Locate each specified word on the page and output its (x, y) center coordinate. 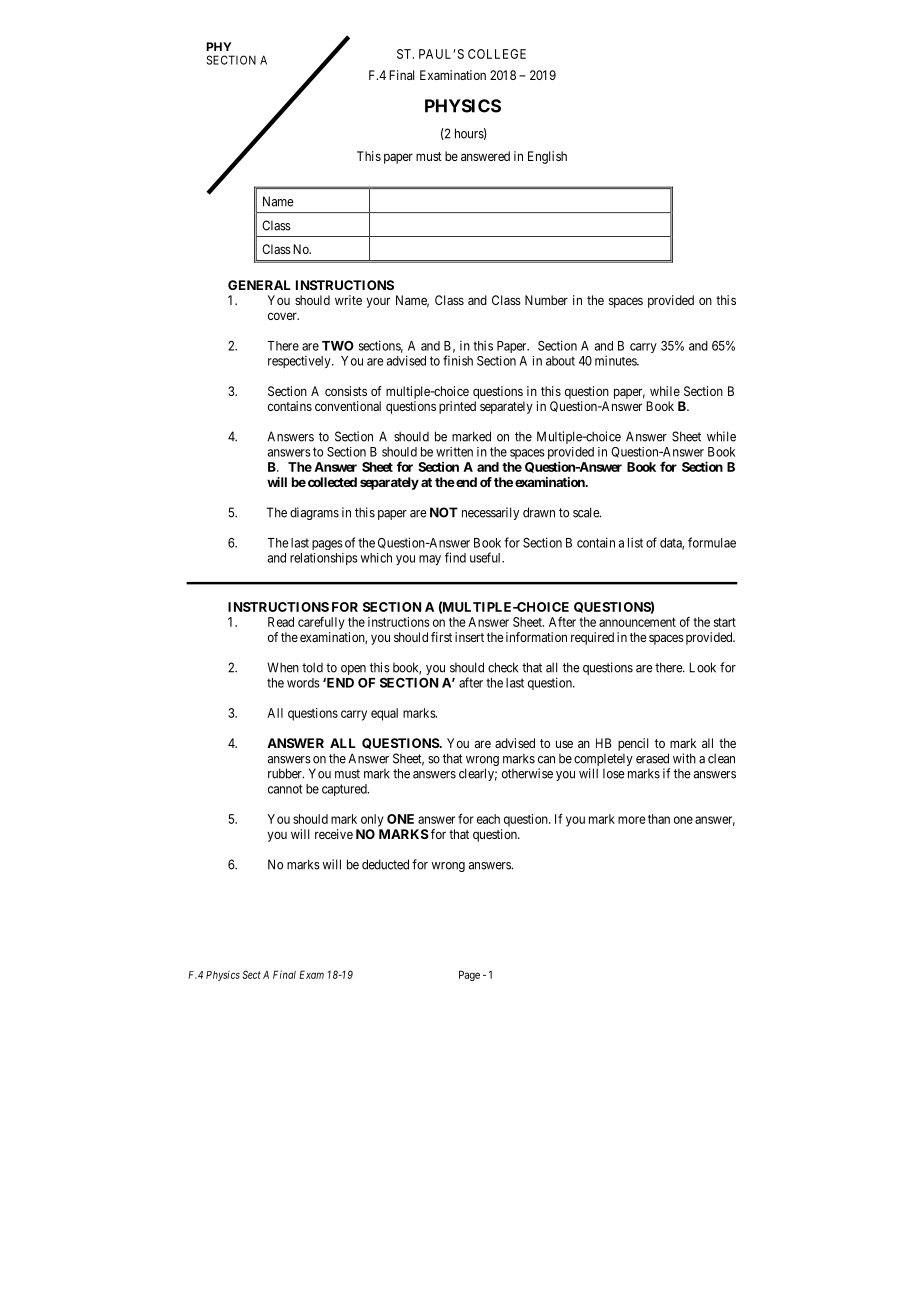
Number (546, 300)
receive (334, 834)
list (635, 542)
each (488, 819)
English (547, 157)
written (454, 452)
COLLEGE (497, 54)
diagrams (314, 513)
